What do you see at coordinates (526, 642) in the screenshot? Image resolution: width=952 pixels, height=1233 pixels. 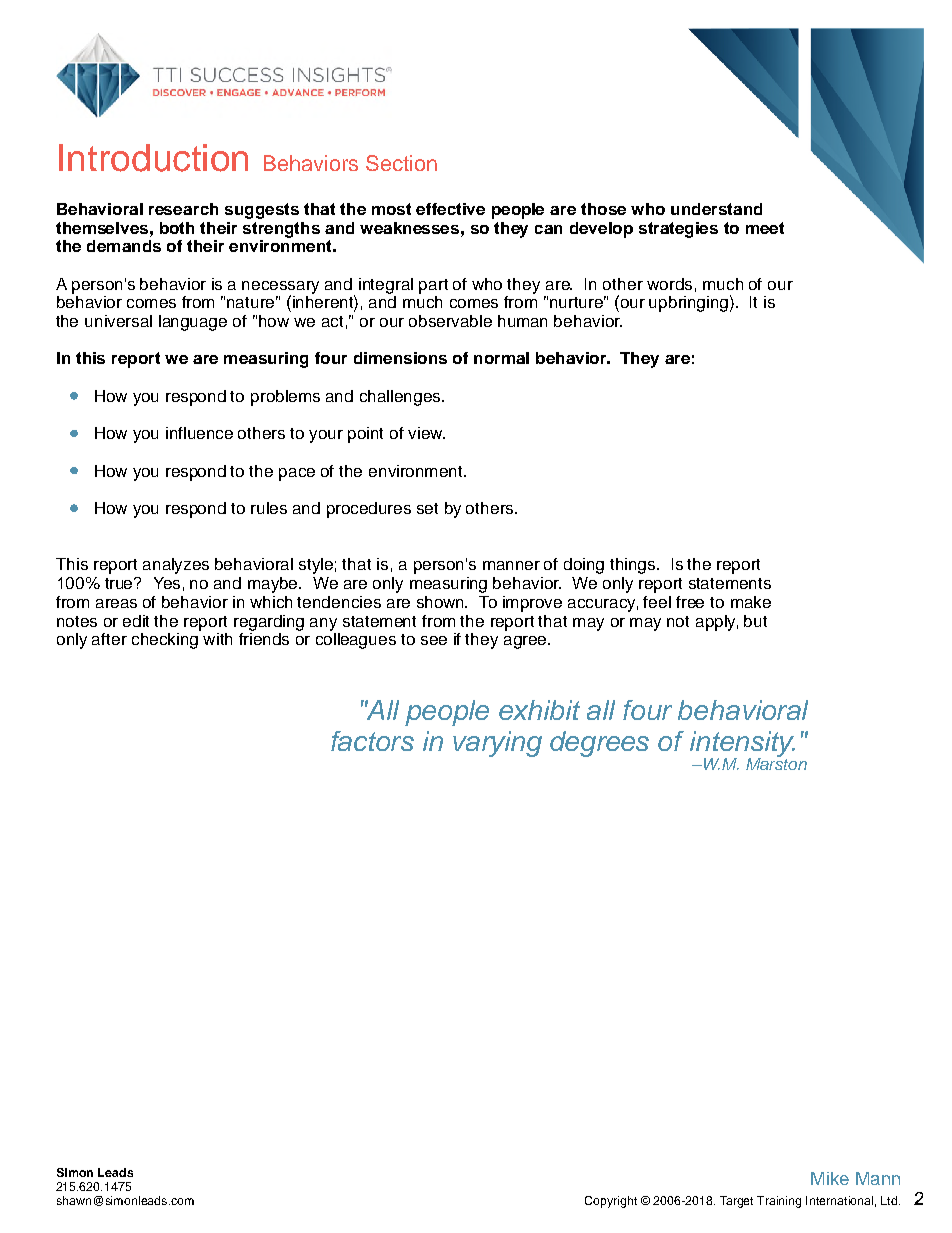 I see `agree` at bounding box center [526, 642].
